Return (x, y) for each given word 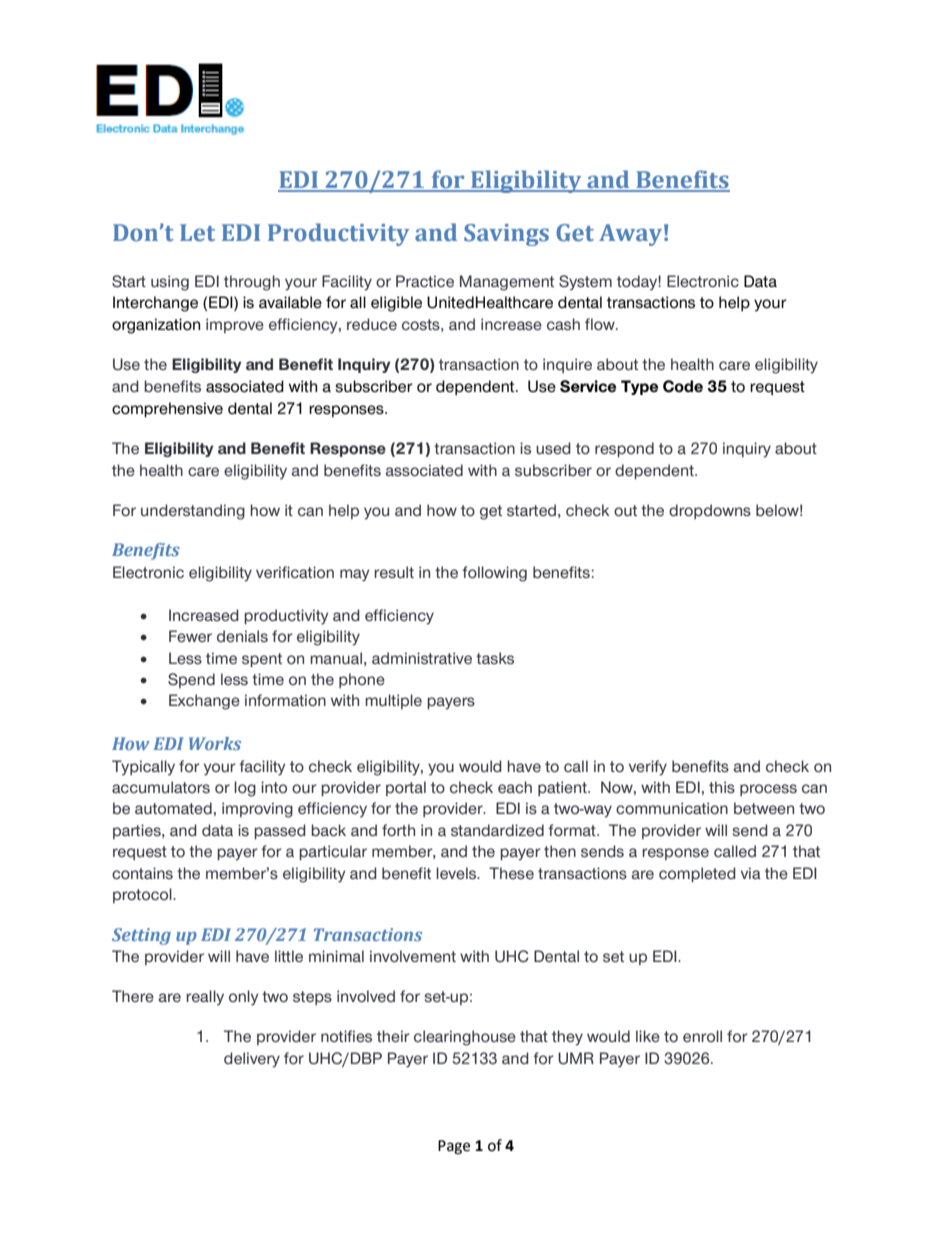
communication (672, 808)
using (170, 283)
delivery (252, 1060)
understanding (193, 512)
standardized (497, 830)
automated (173, 808)
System (585, 283)
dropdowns (710, 511)
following (494, 574)
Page (454, 1147)
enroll (702, 1036)
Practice (425, 281)
